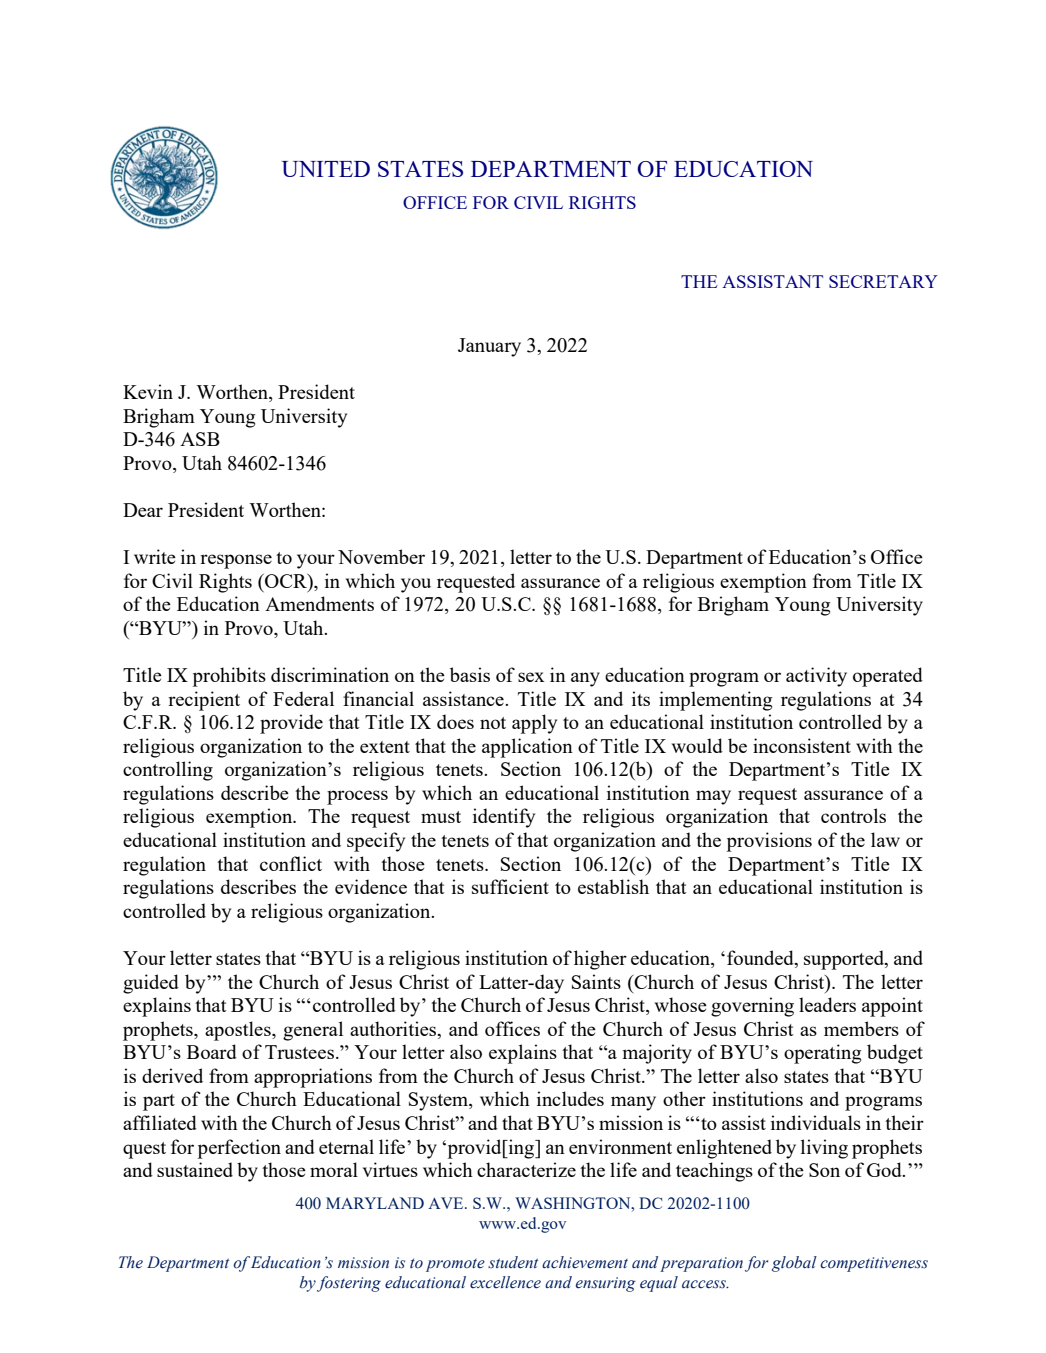 This page has height=1353, width=1046. What do you see at coordinates (236, 561) in the page?
I see `response` at bounding box center [236, 561].
